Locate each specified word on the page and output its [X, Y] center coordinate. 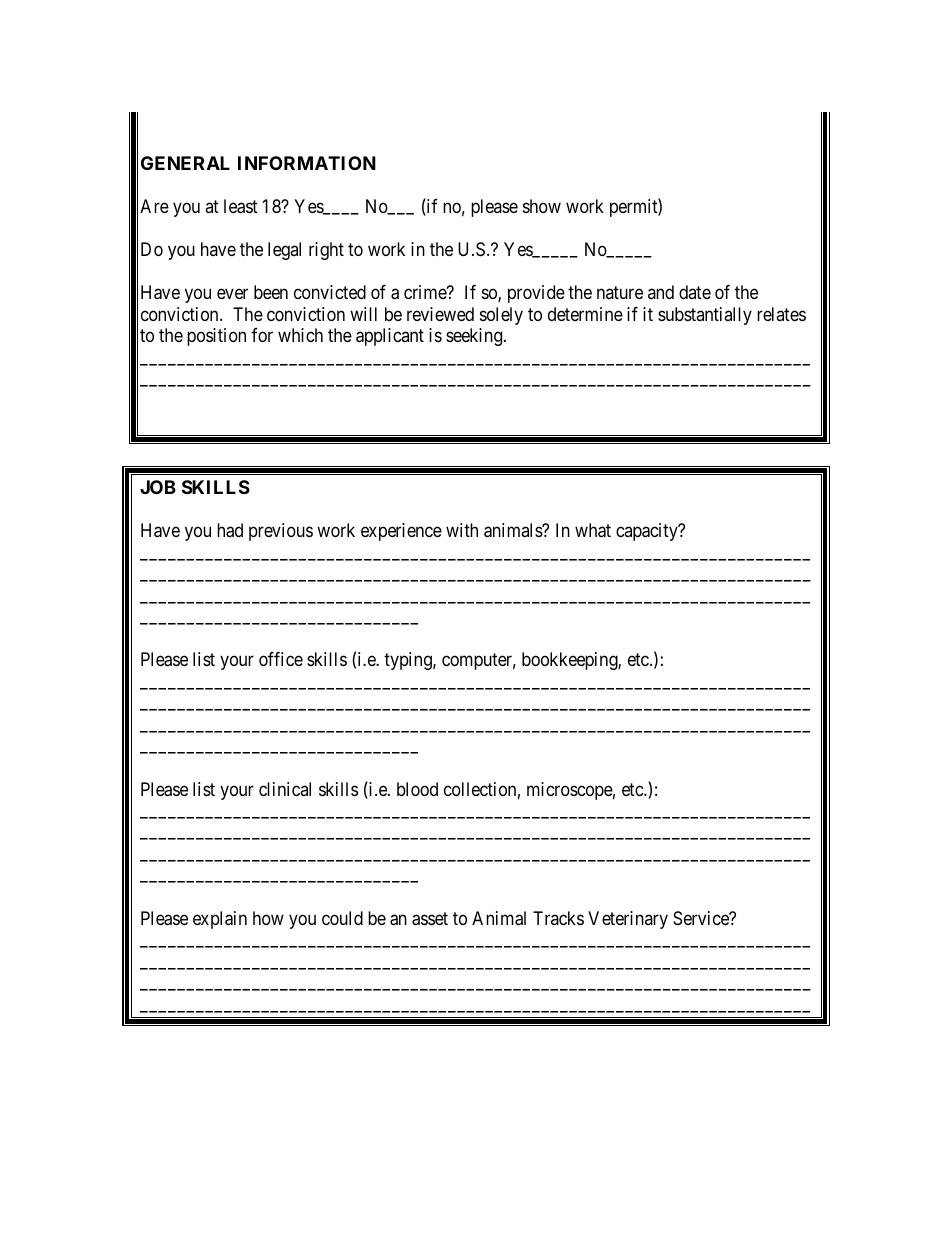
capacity [648, 532]
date [695, 292]
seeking [475, 337]
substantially [705, 316]
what [593, 530]
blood [417, 789]
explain [220, 920]
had [230, 530]
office [281, 659]
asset [430, 919]
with [462, 530]
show [542, 206]
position [216, 337]
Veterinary [628, 920]
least [241, 206]
